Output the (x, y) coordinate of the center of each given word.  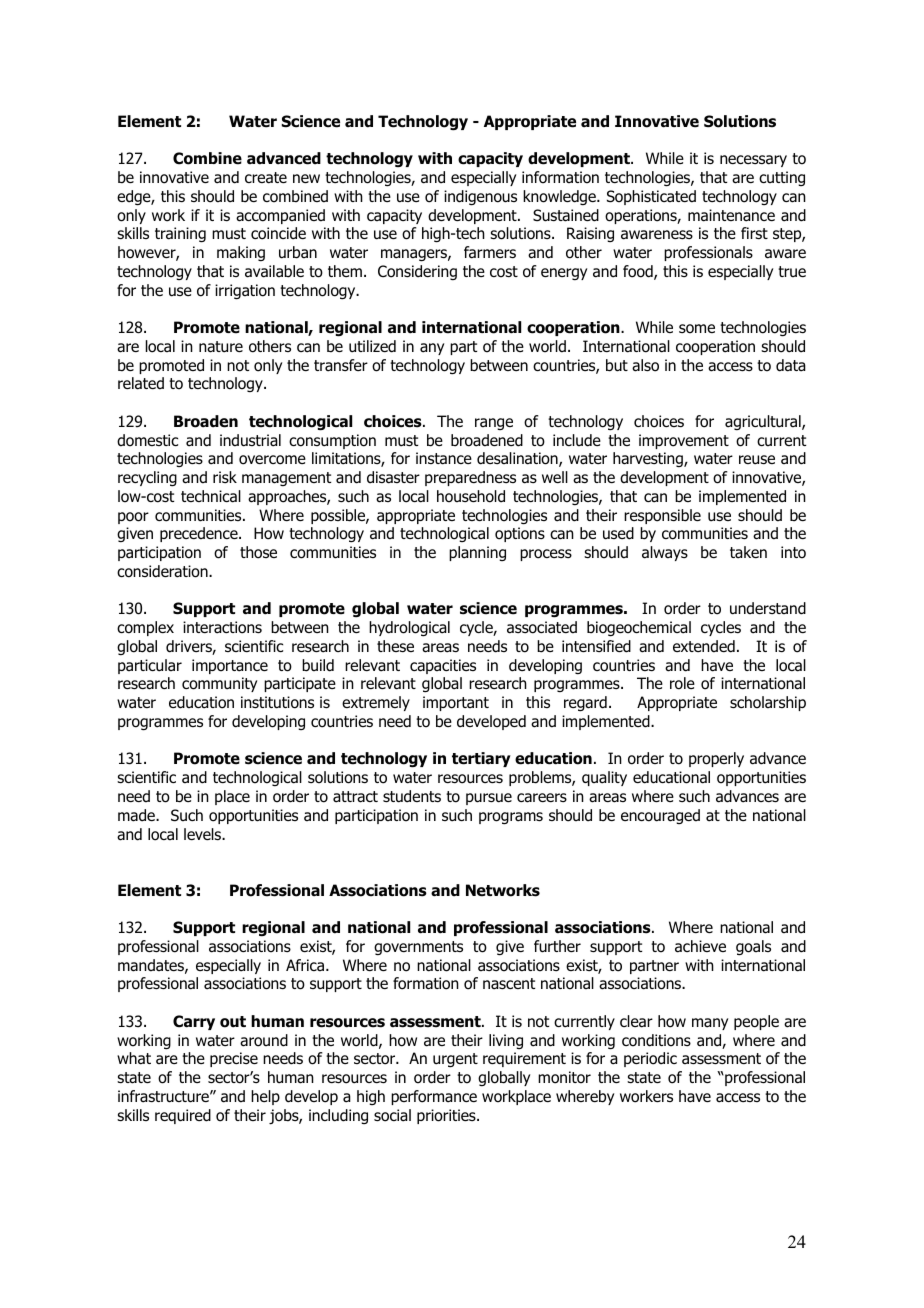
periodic (650, 1059)
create (266, 178)
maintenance (731, 215)
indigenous (480, 198)
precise (234, 1059)
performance (434, 1097)
